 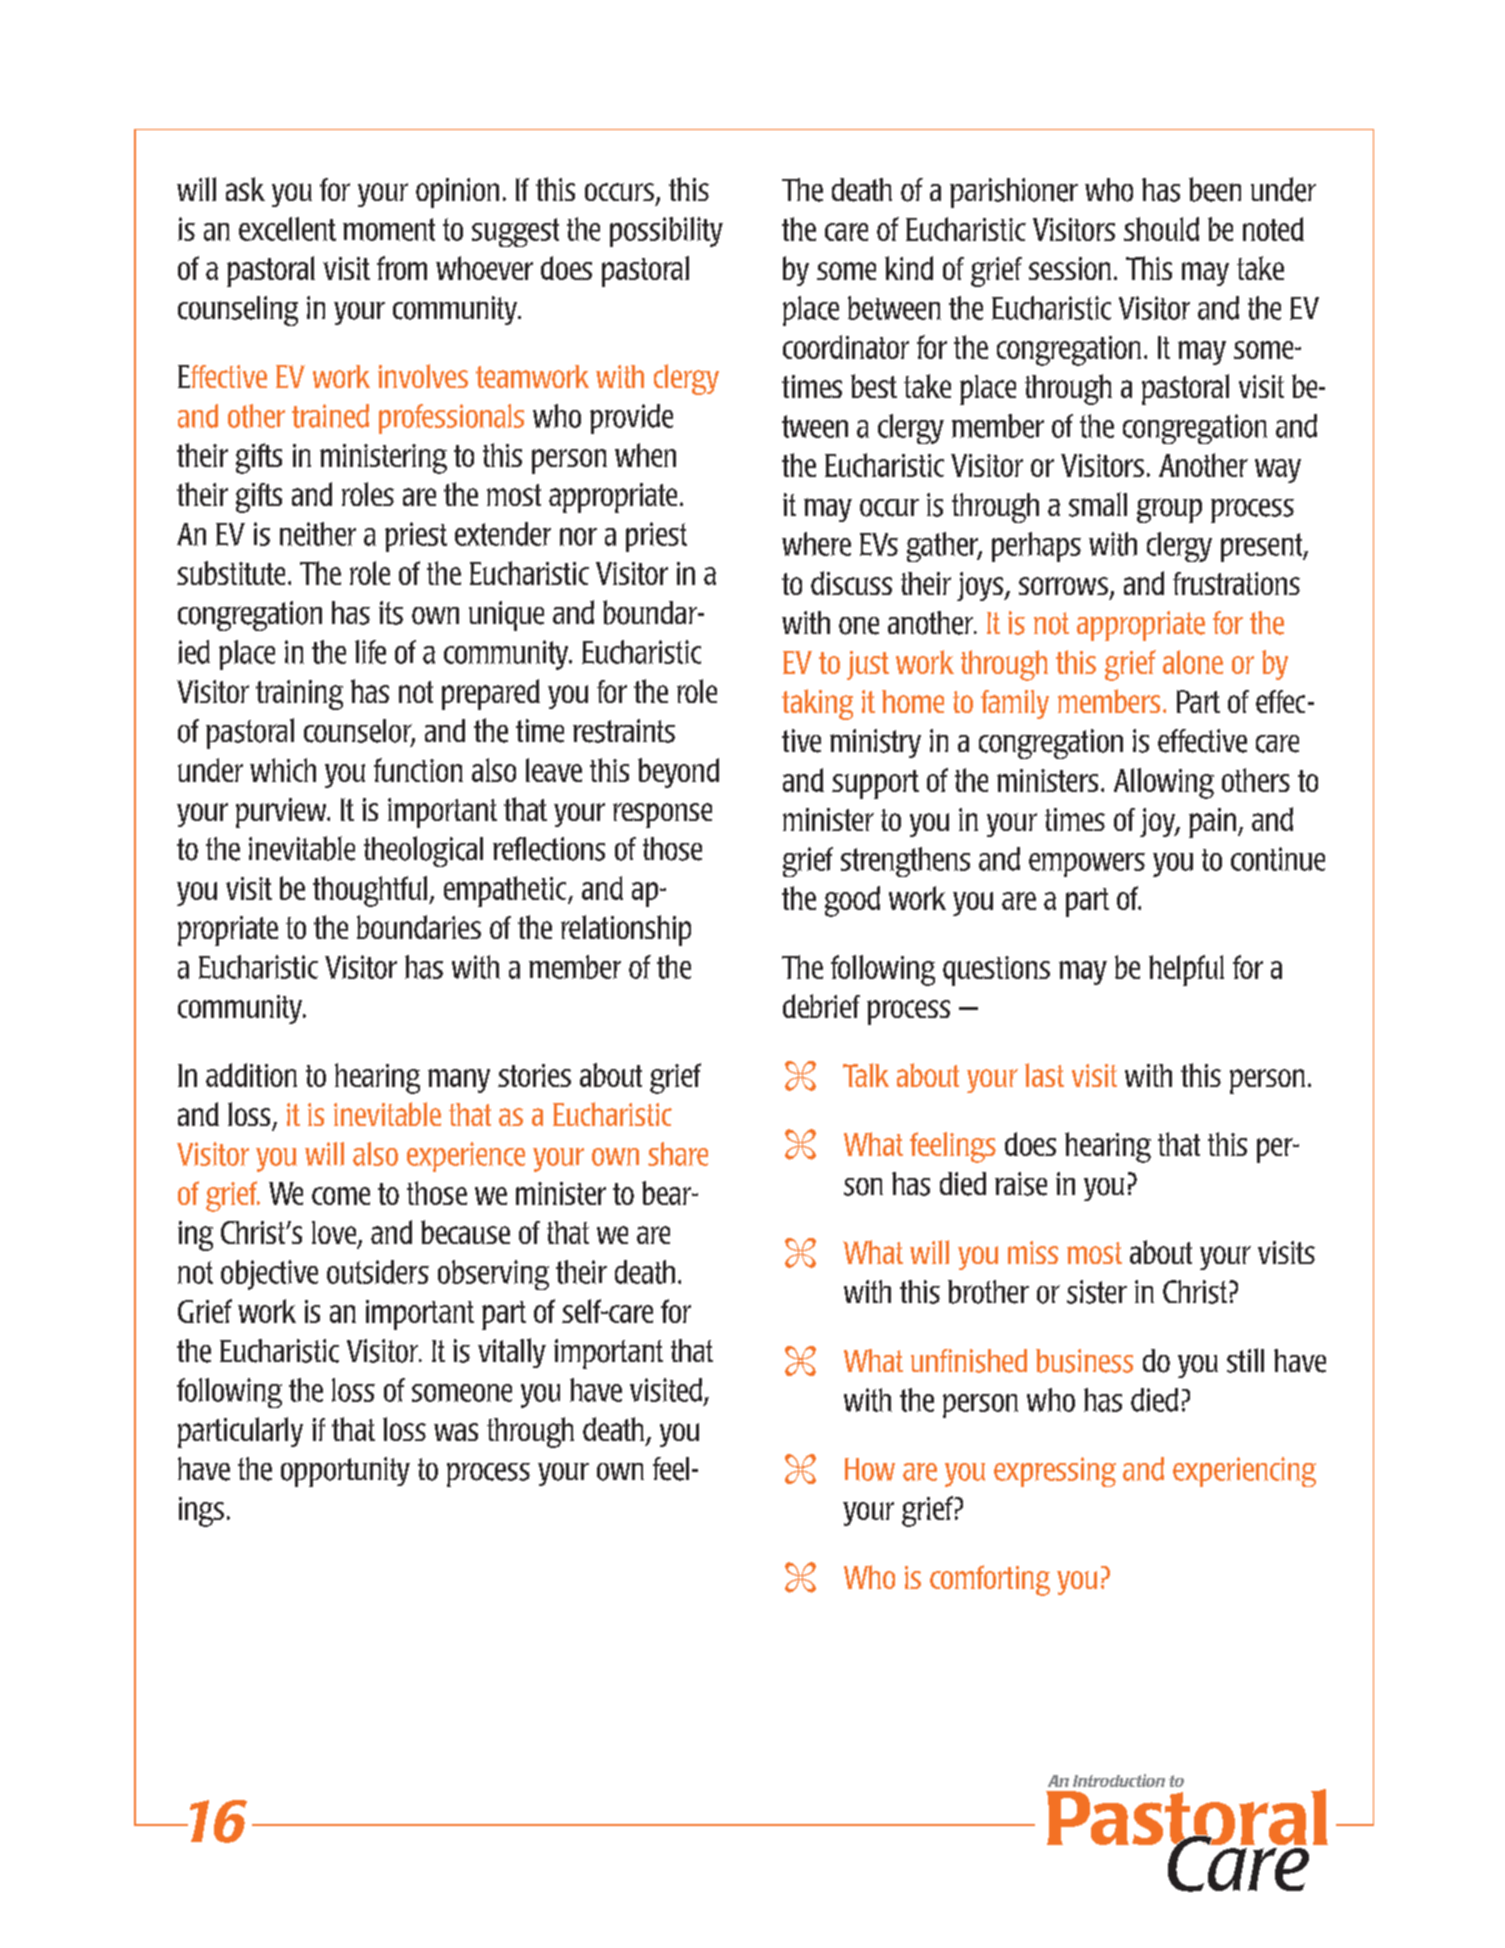 I want to click on helpful, so click(x=1186, y=970).
